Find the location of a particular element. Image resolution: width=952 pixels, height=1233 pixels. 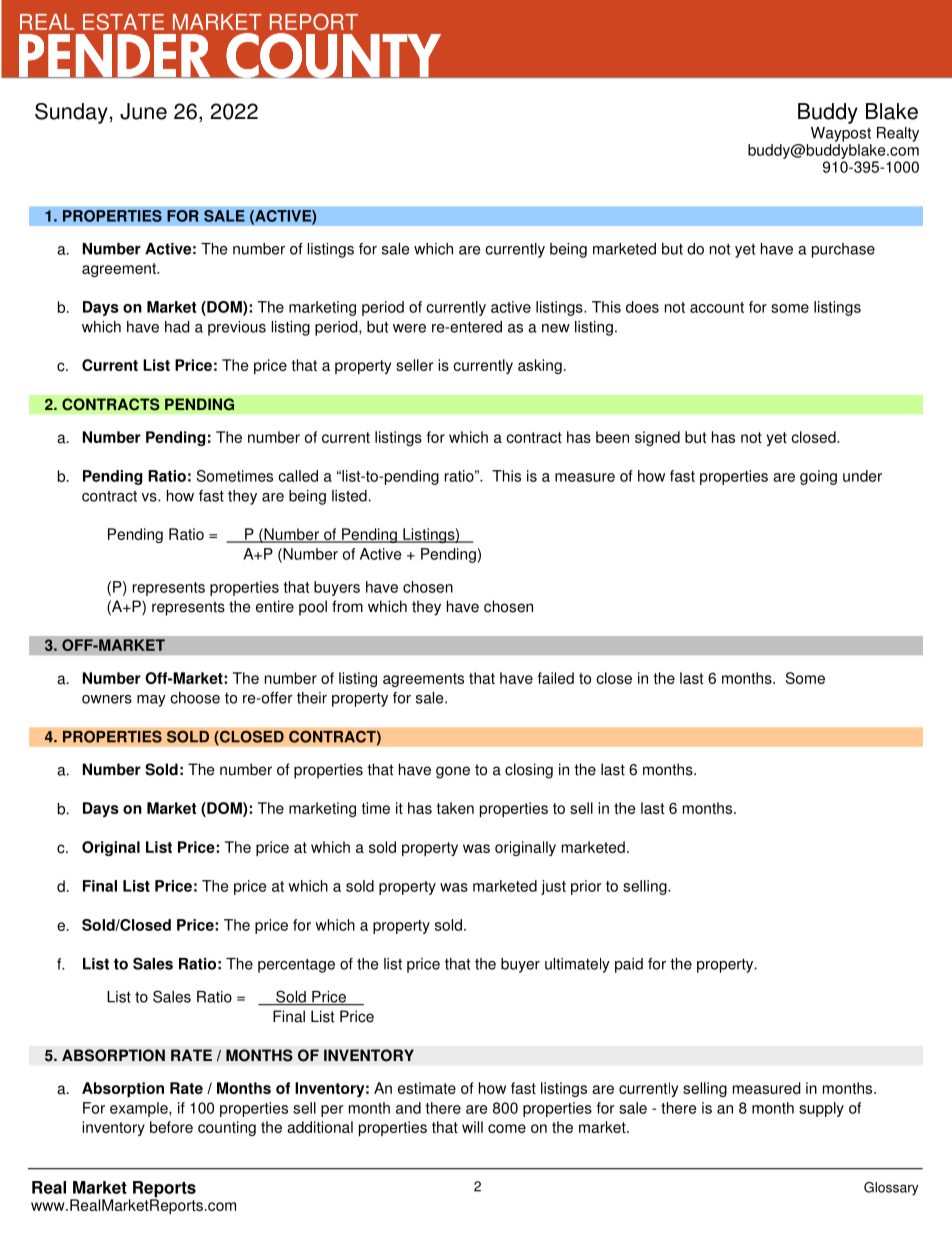

asking is located at coordinates (540, 366).
